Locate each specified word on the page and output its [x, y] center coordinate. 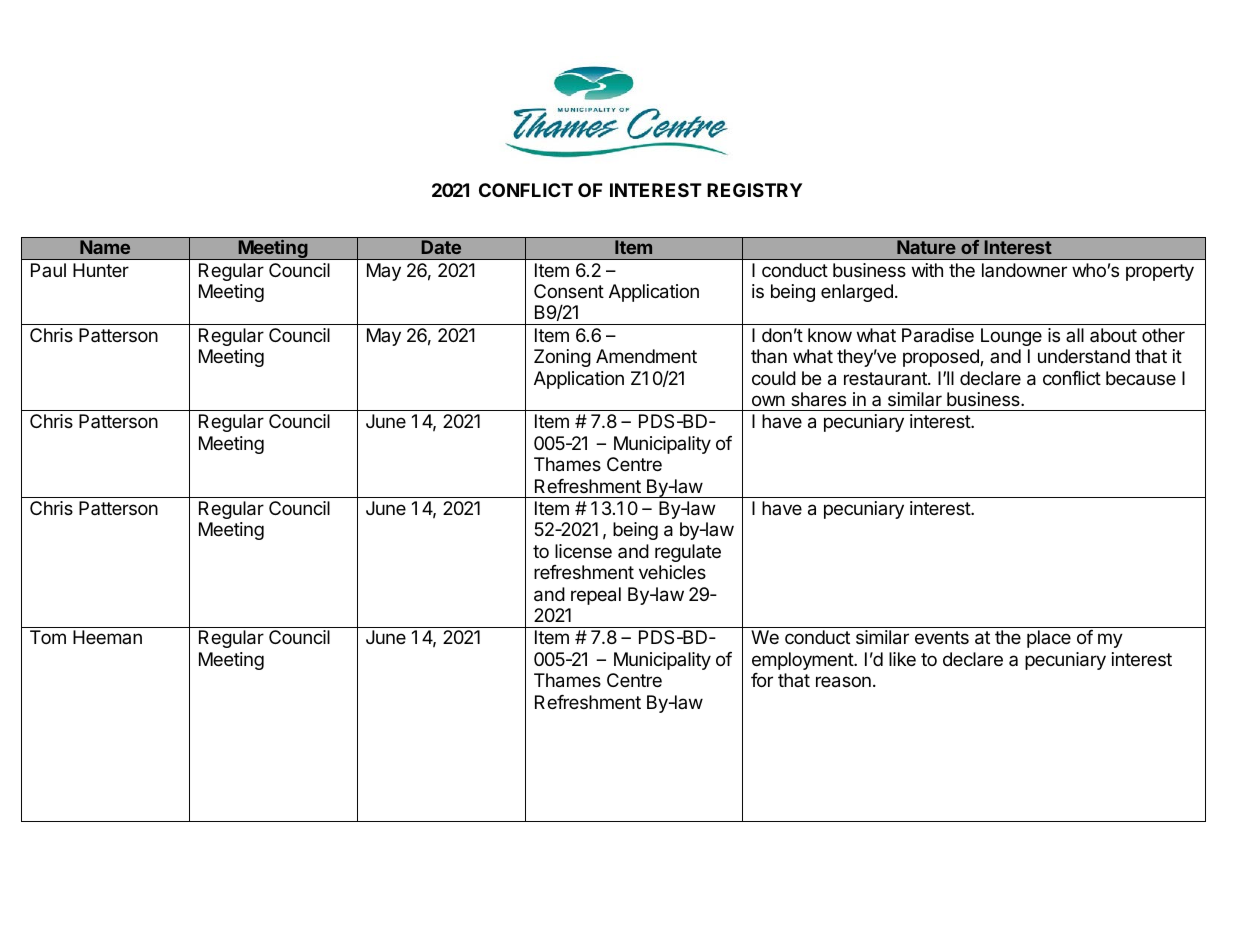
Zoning [562, 358]
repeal [596, 596]
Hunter [101, 270]
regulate [688, 553]
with [927, 270]
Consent [569, 291]
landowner [1024, 270]
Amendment [646, 356]
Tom [48, 637]
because [1141, 378]
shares [818, 399]
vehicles [672, 572]
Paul [48, 270]
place [1049, 639]
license [583, 551]
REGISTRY [754, 190]
